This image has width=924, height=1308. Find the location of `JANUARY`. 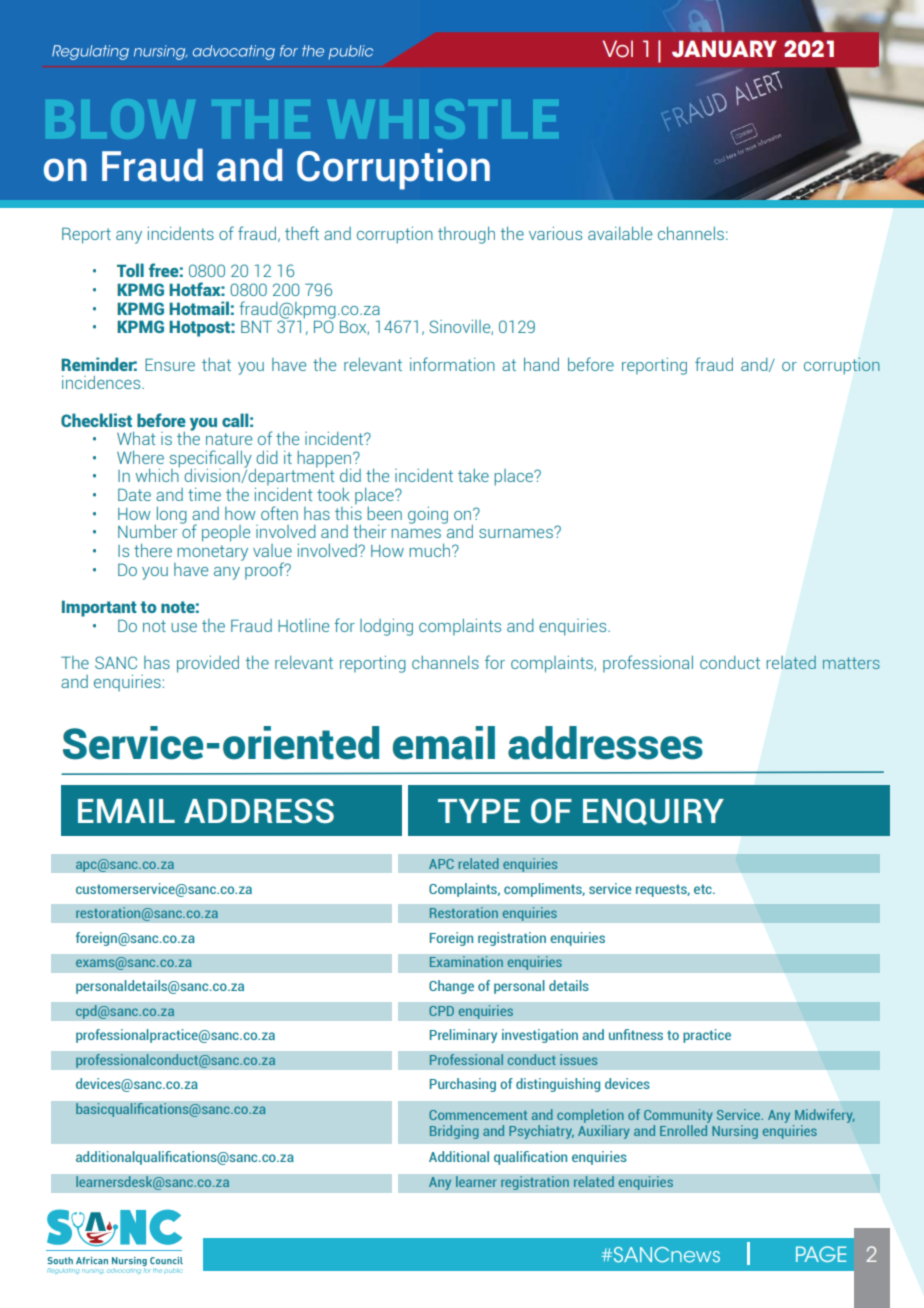

JANUARY is located at coordinates (724, 49).
